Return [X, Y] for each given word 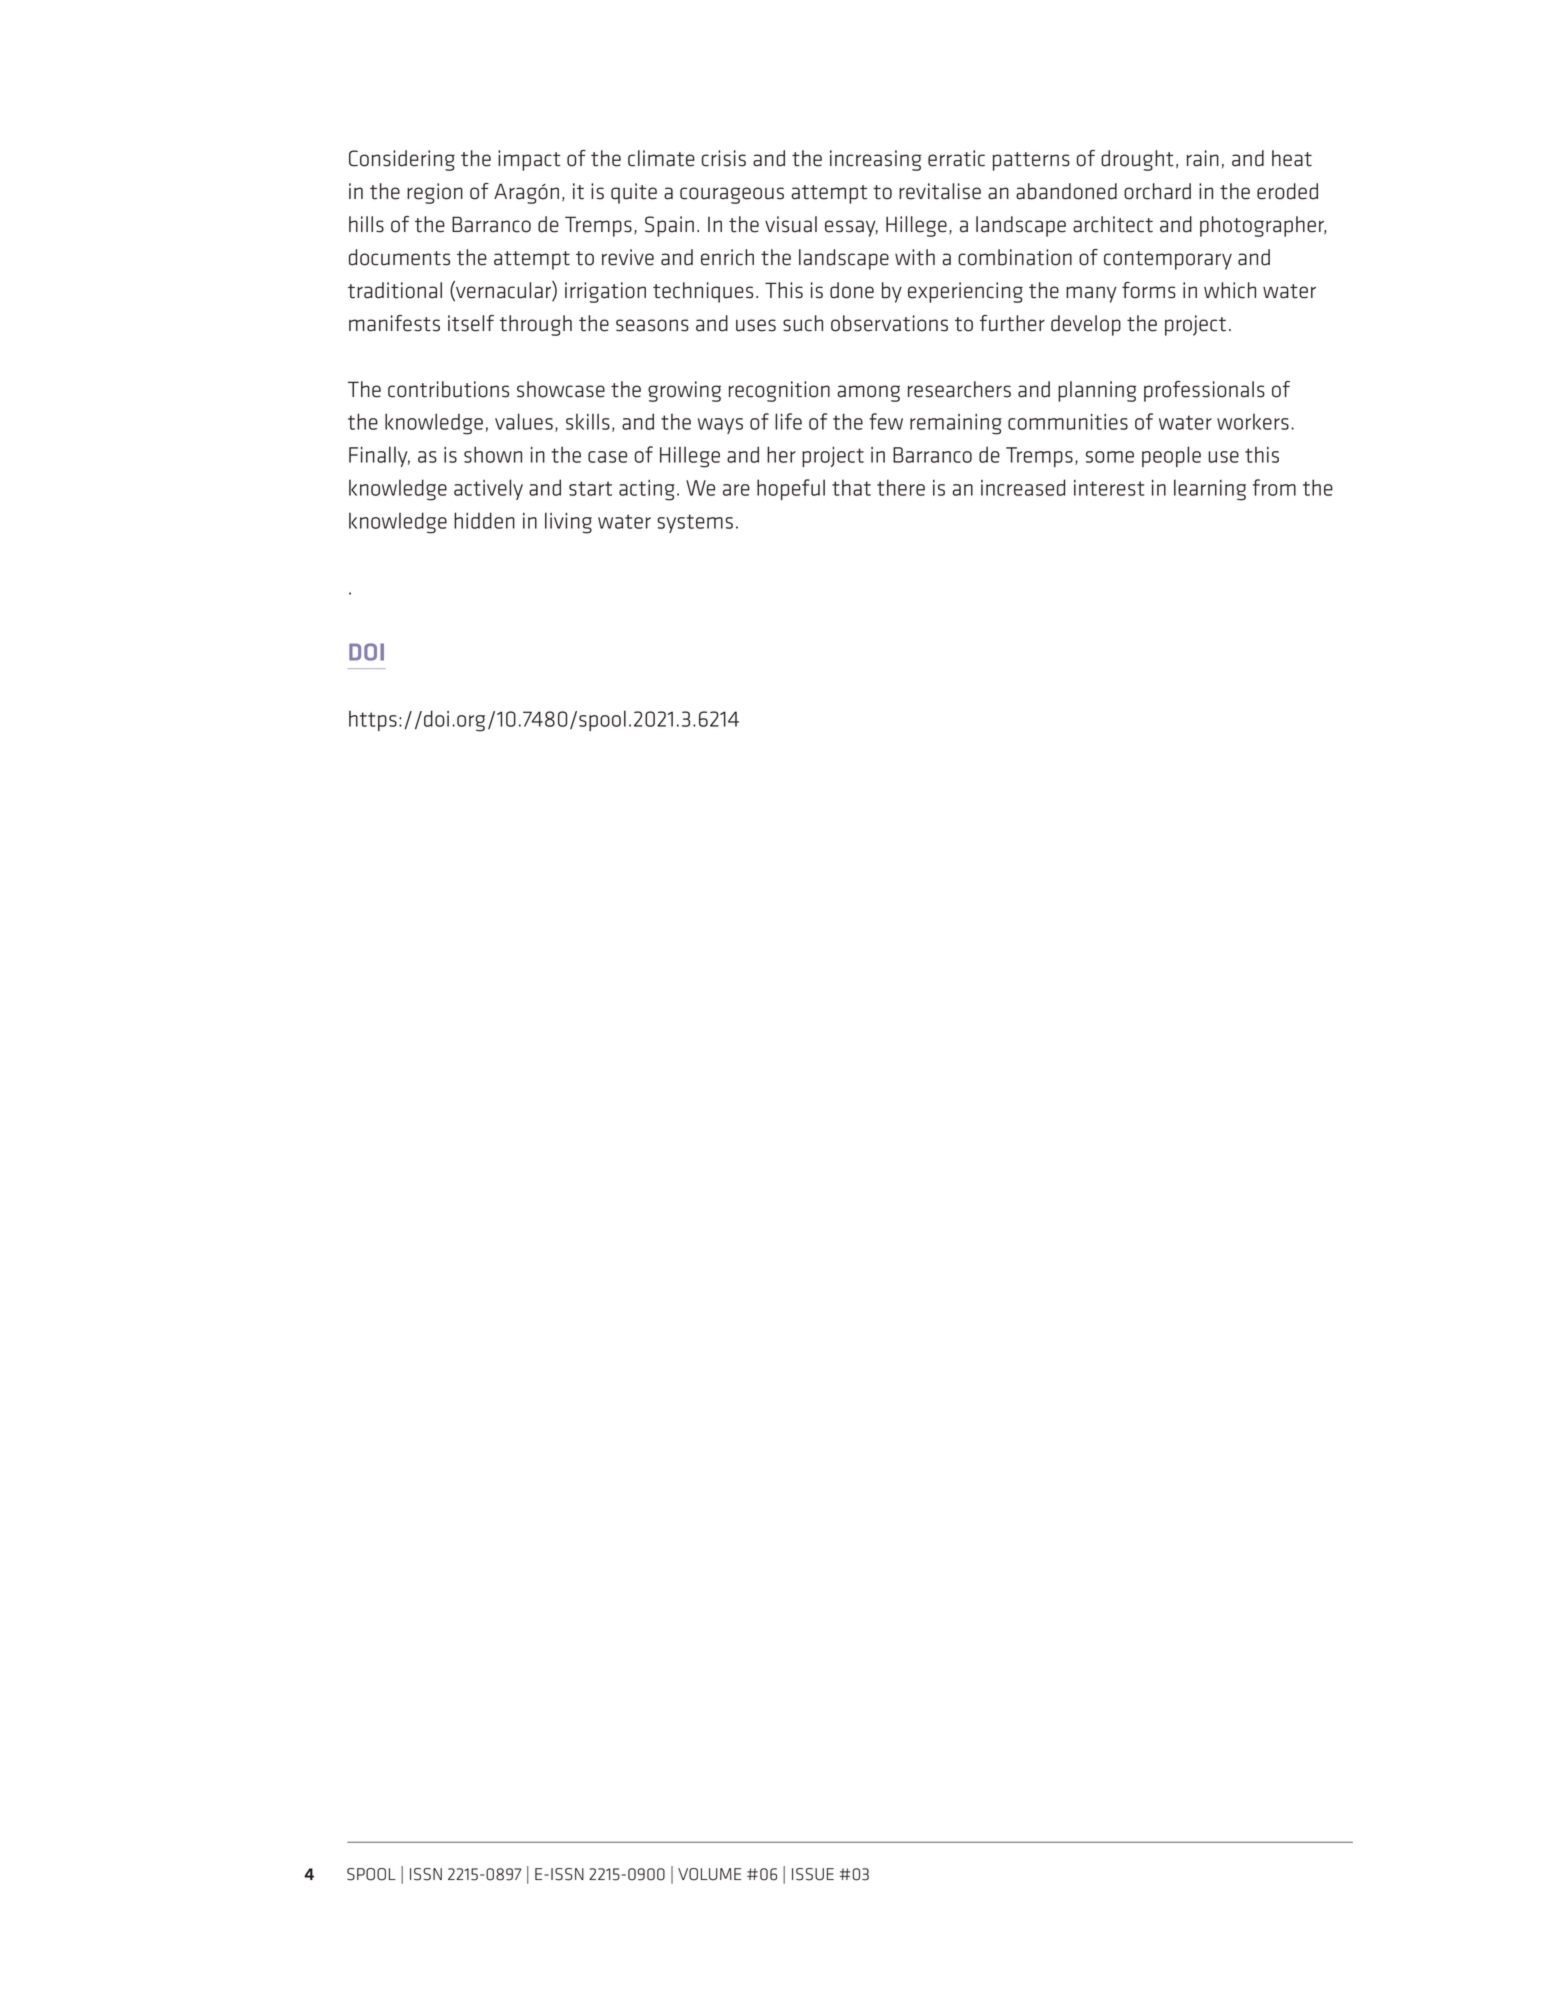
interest [1109, 488]
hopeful [791, 489]
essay [851, 228]
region [435, 193]
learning [1210, 490]
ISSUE [813, 1874]
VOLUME [709, 1874]
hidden [484, 520]
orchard [1157, 191]
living [568, 523]
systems [695, 523]
